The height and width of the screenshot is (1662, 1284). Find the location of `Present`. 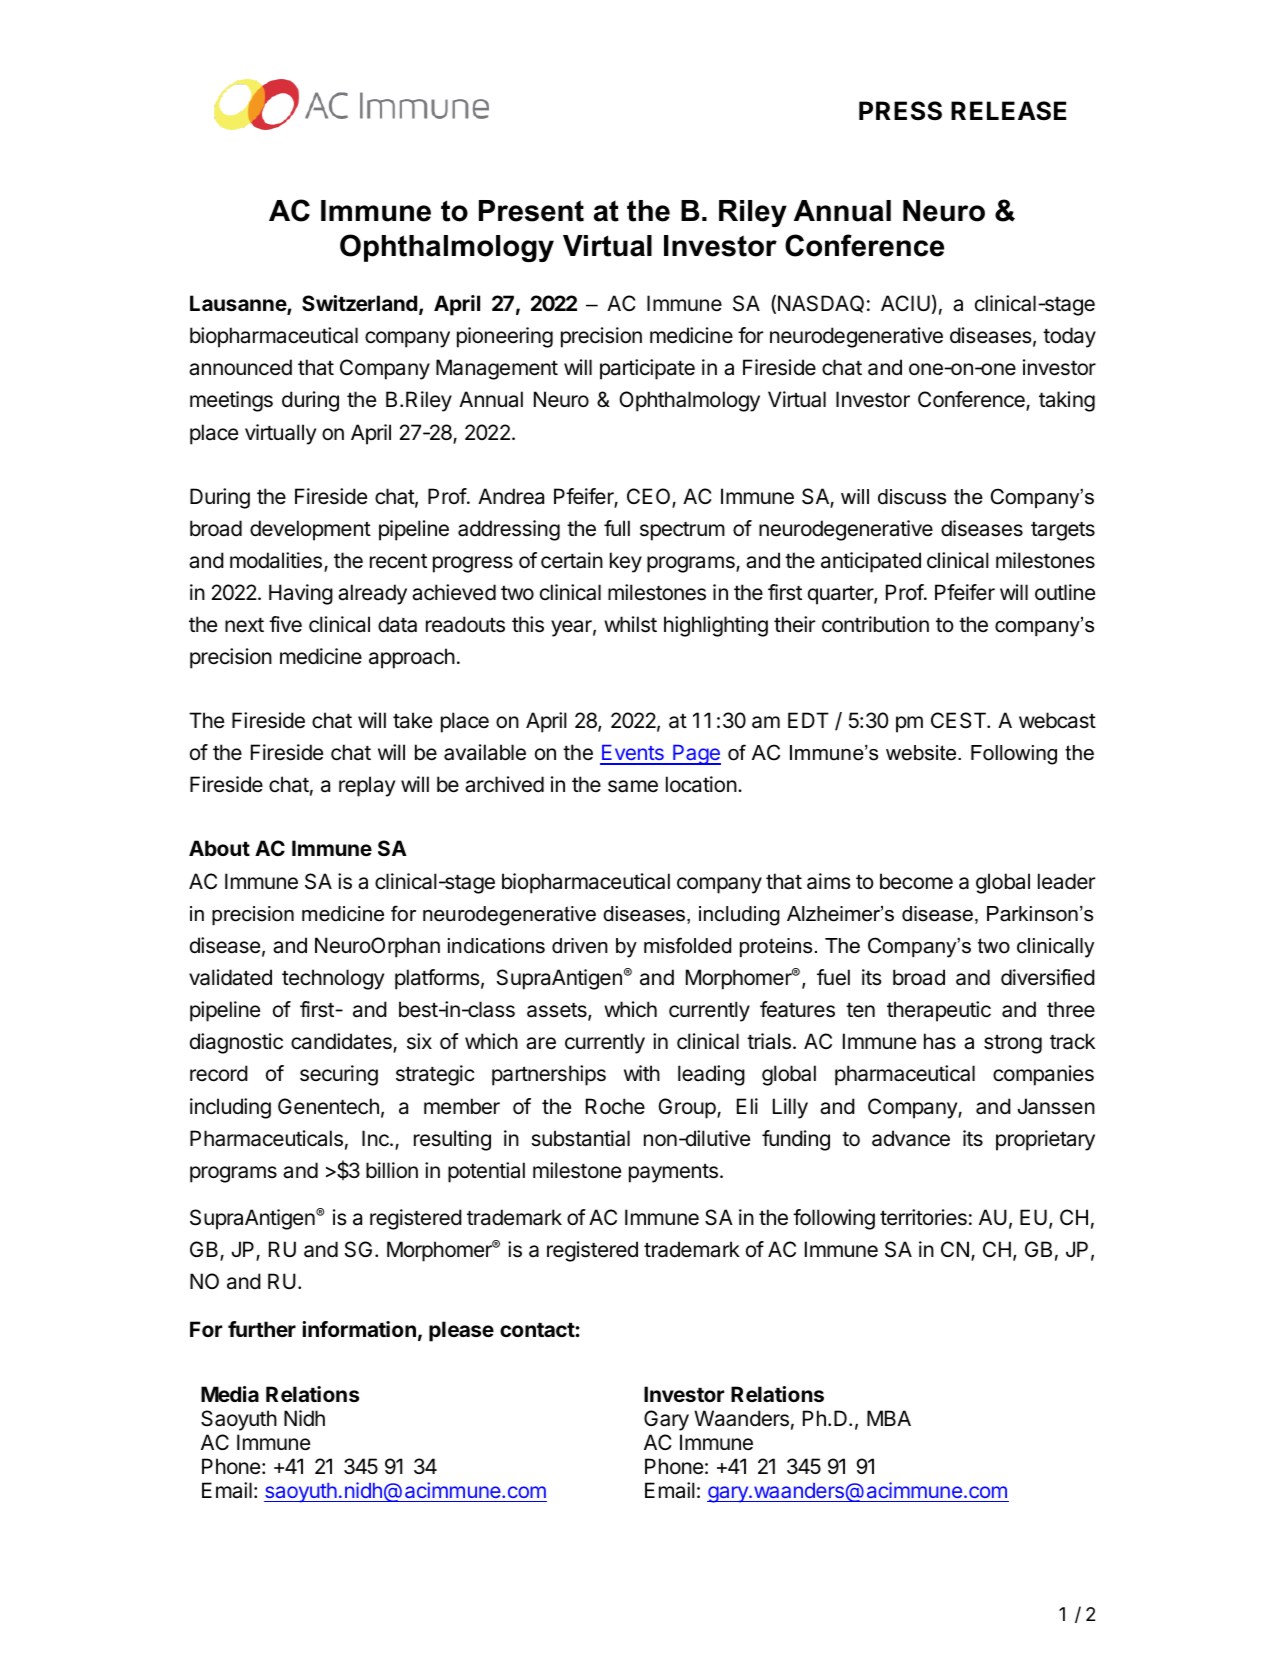

Present is located at coordinates (531, 211).
